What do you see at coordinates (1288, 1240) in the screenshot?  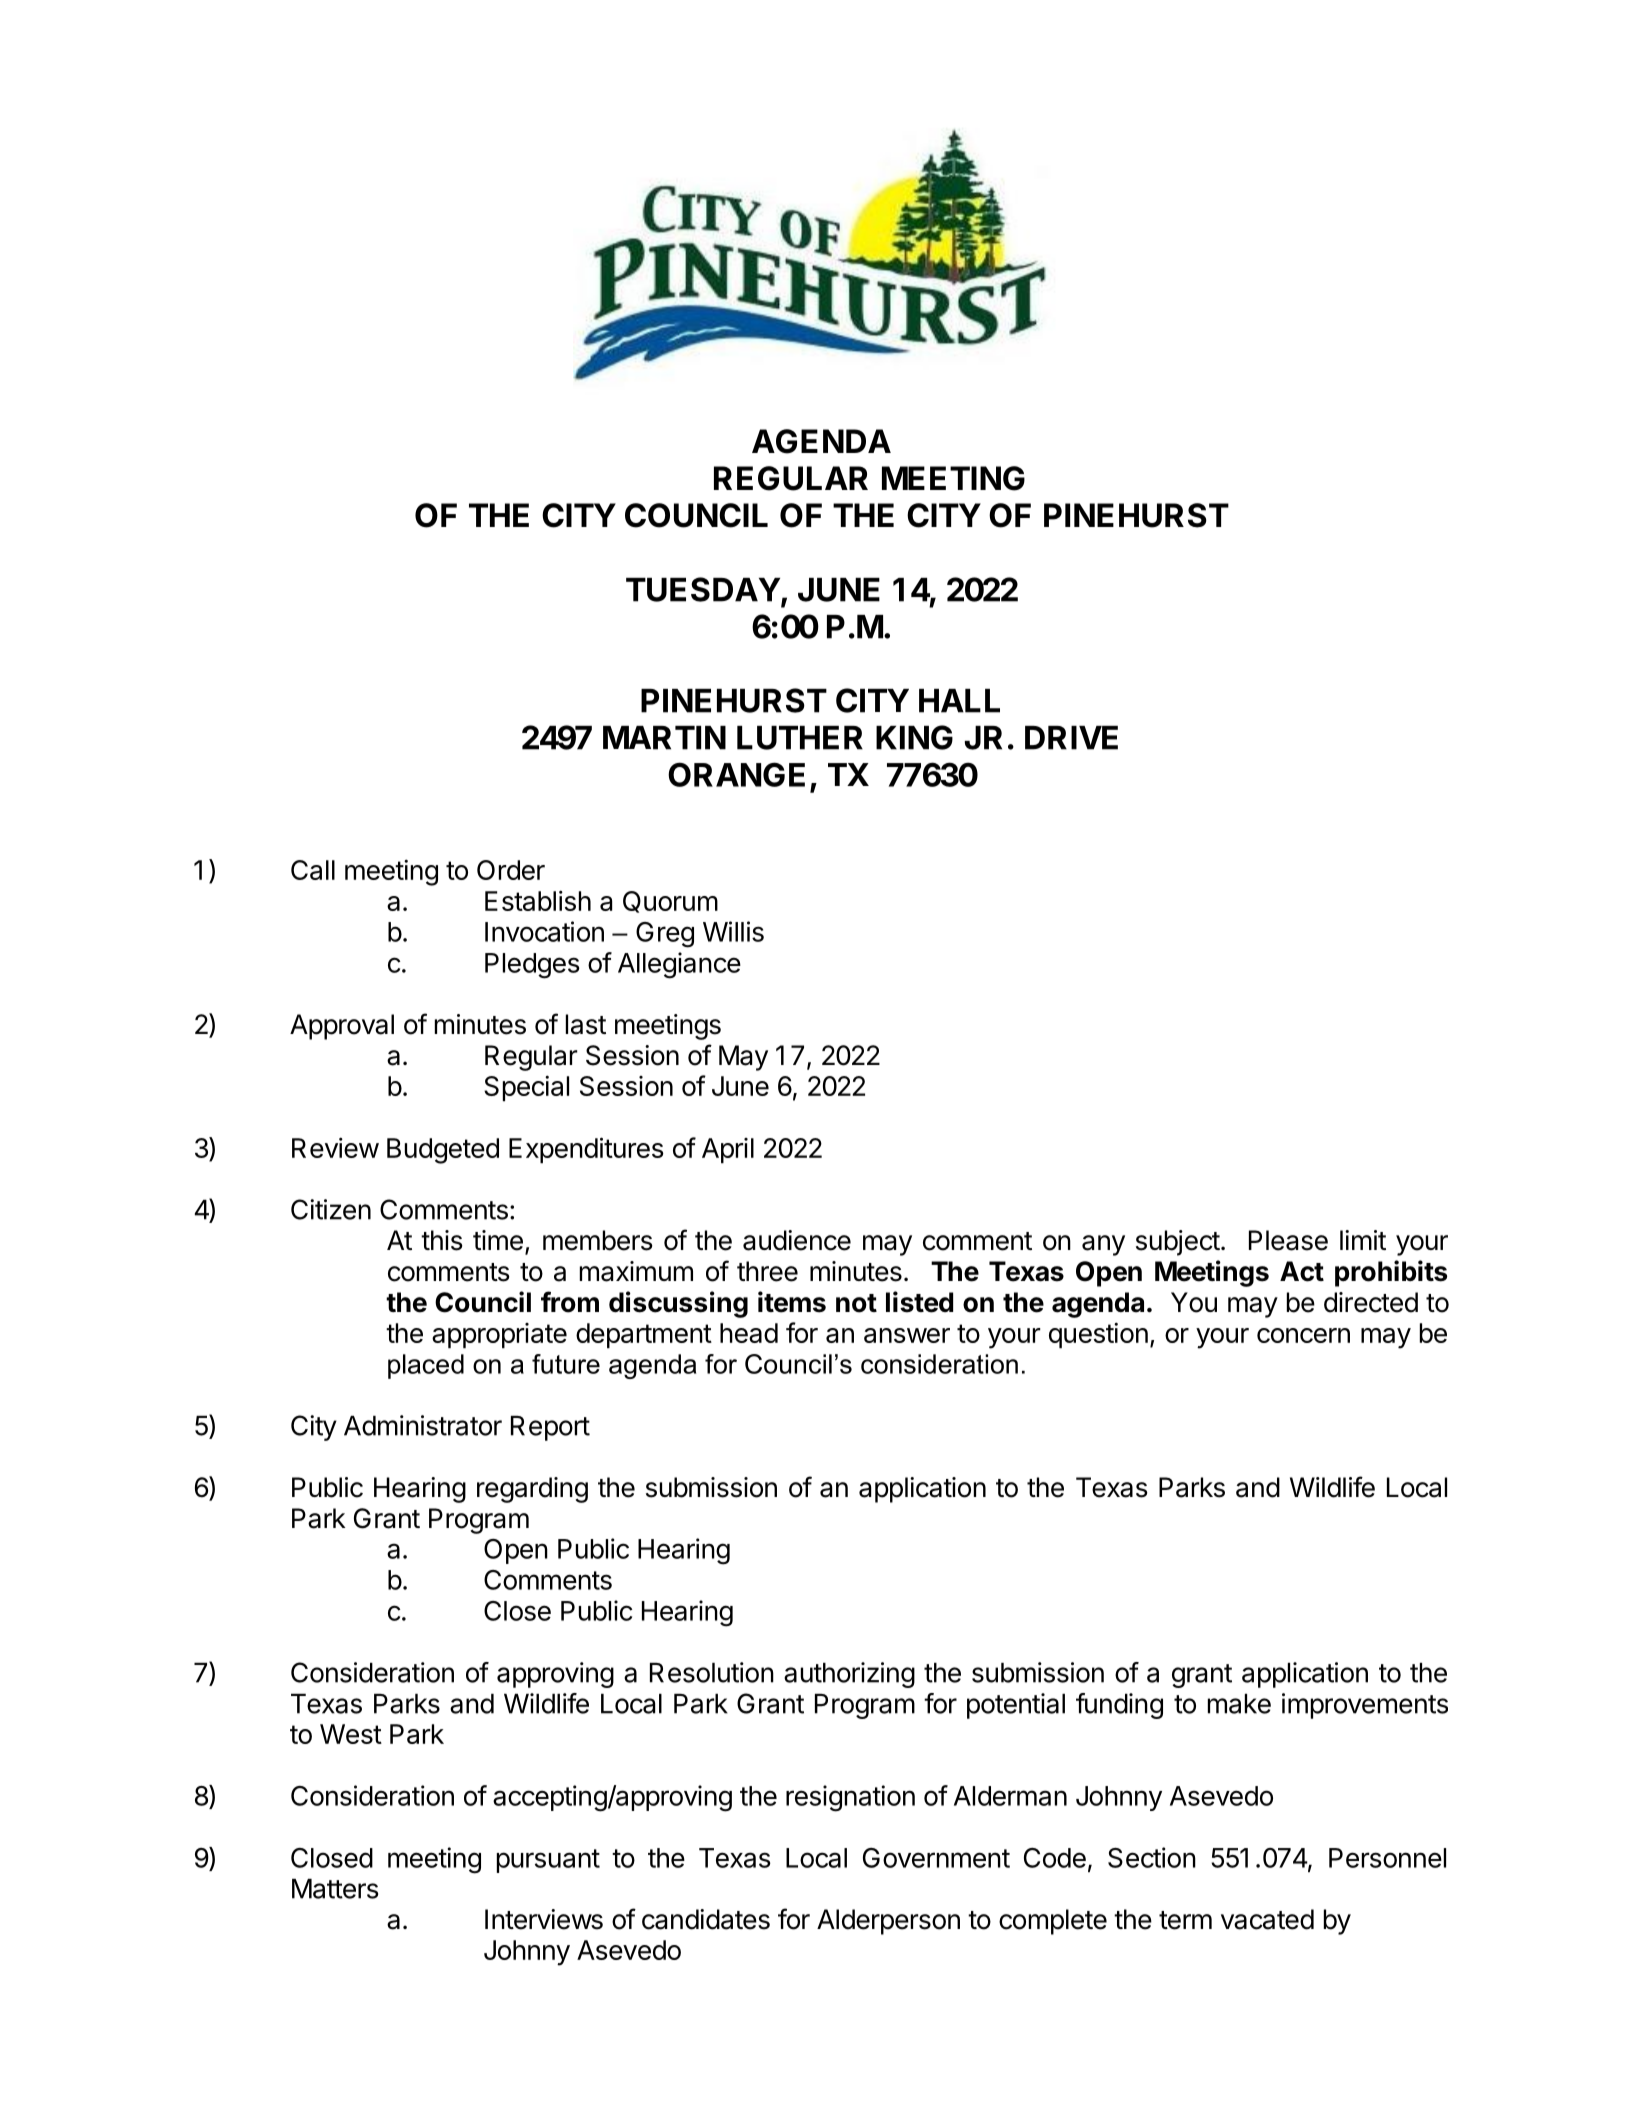 I see `Please` at bounding box center [1288, 1240].
